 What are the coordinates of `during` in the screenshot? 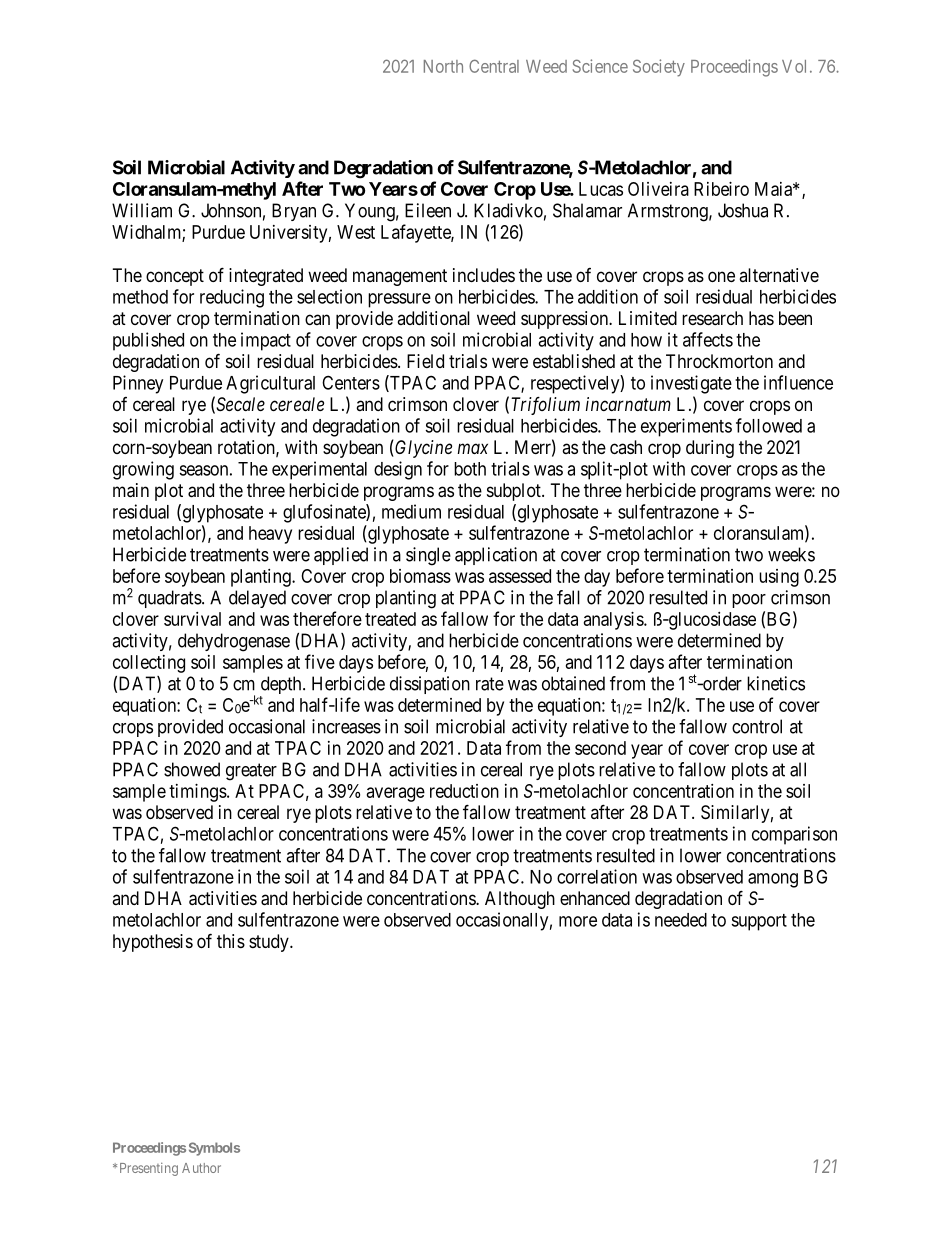 It's located at (710, 449).
